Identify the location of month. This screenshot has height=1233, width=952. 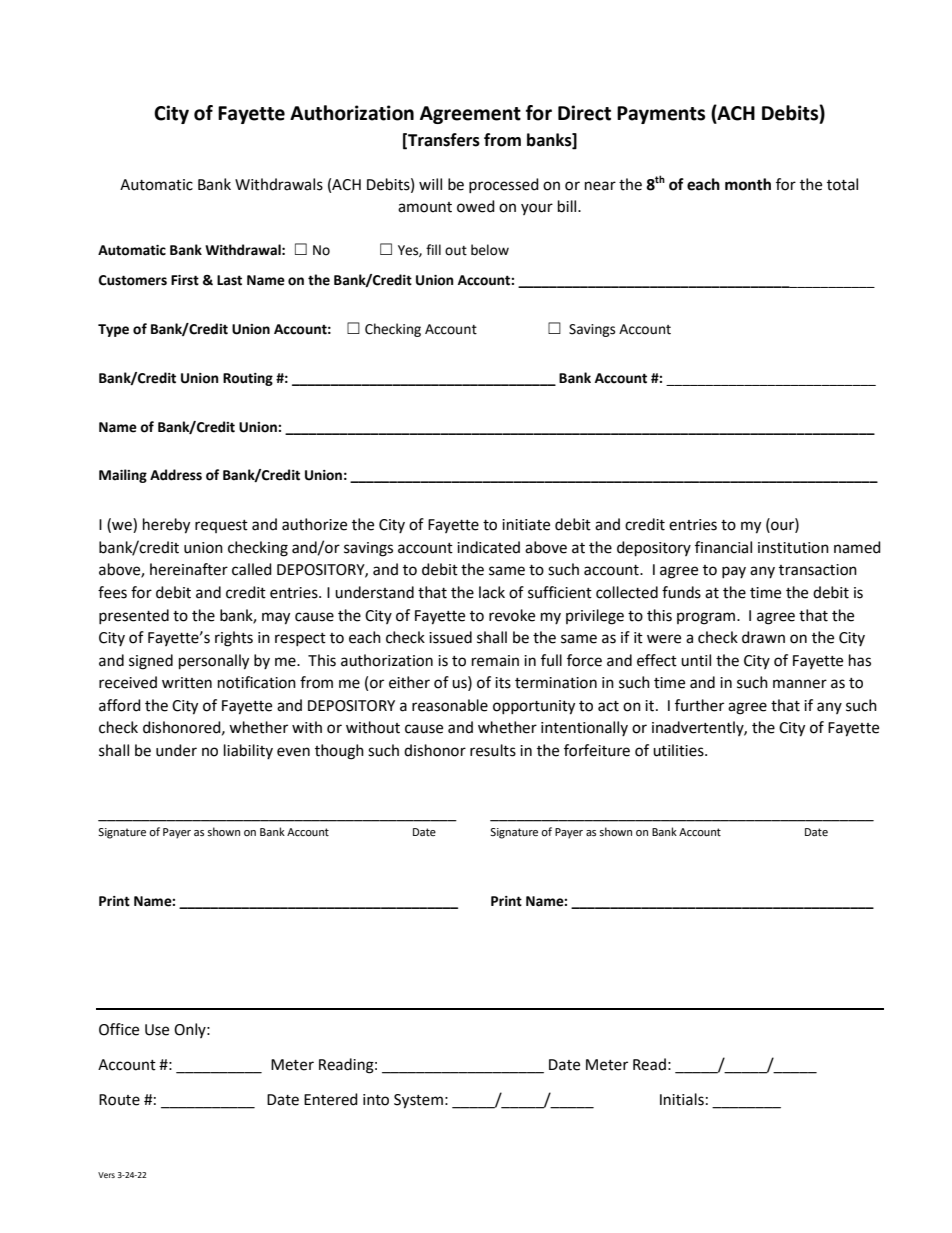
(748, 184).
